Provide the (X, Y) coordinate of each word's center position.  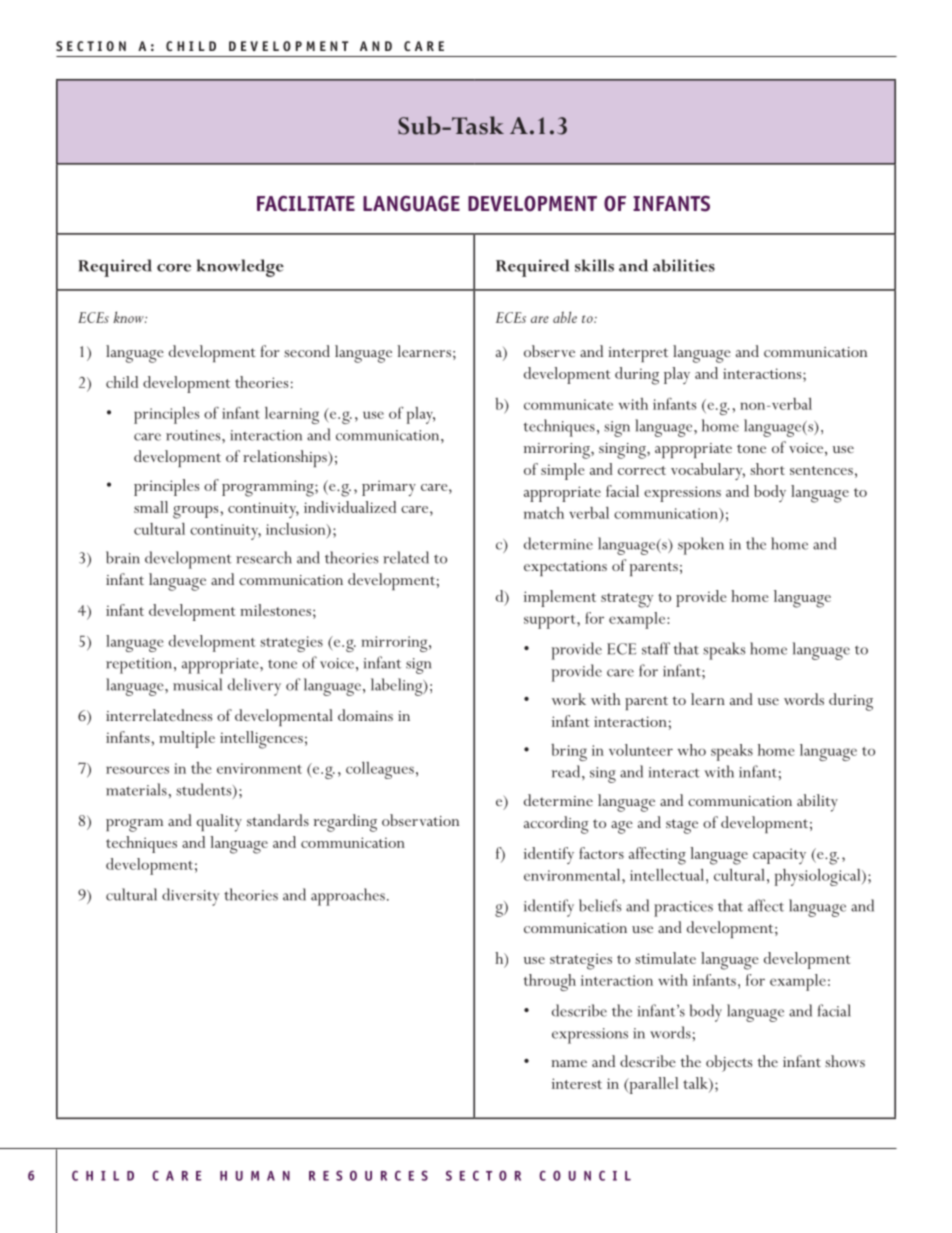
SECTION (91, 46)
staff (656, 648)
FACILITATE (306, 203)
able (565, 317)
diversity (190, 897)
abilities (684, 265)
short (767, 469)
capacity (779, 856)
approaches (348, 897)
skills (594, 265)
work (569, 699)
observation (420, 820)
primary (389, 488)
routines (194, 435)
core (174, 268)
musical (197, 684)
